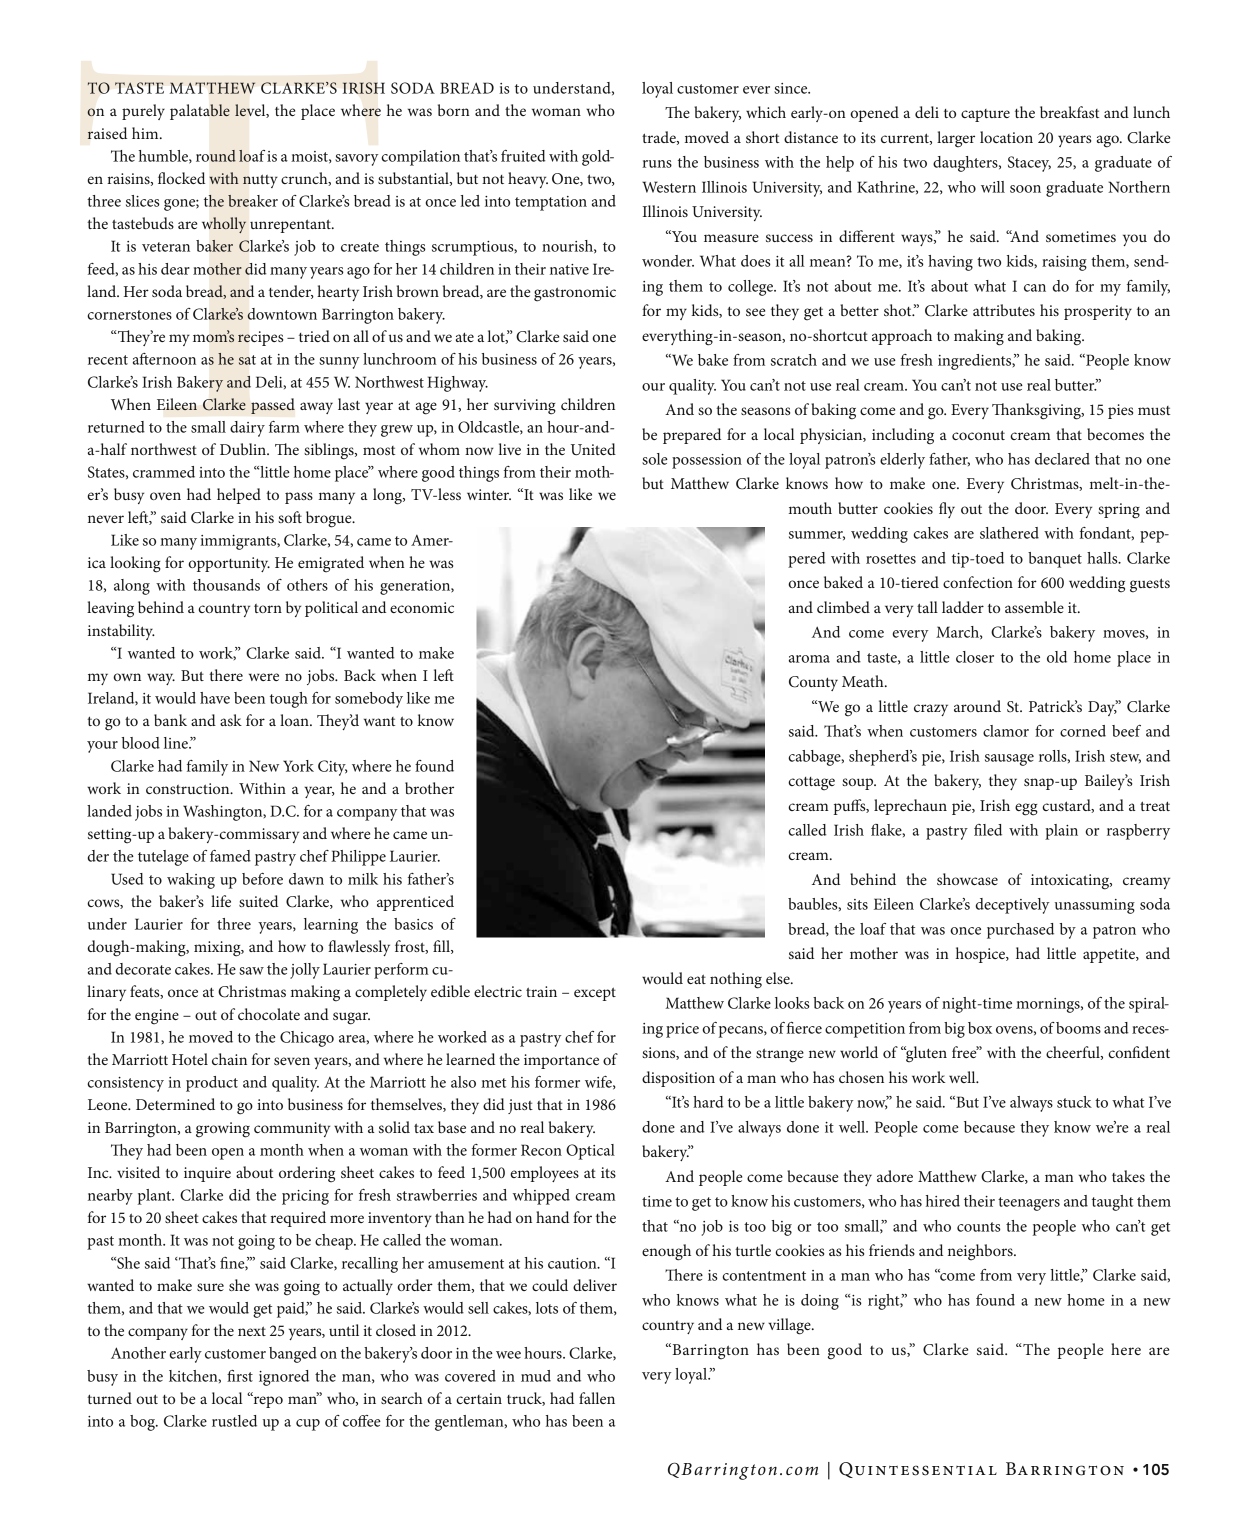  I want to click on fallen, so click(597, 1398).
